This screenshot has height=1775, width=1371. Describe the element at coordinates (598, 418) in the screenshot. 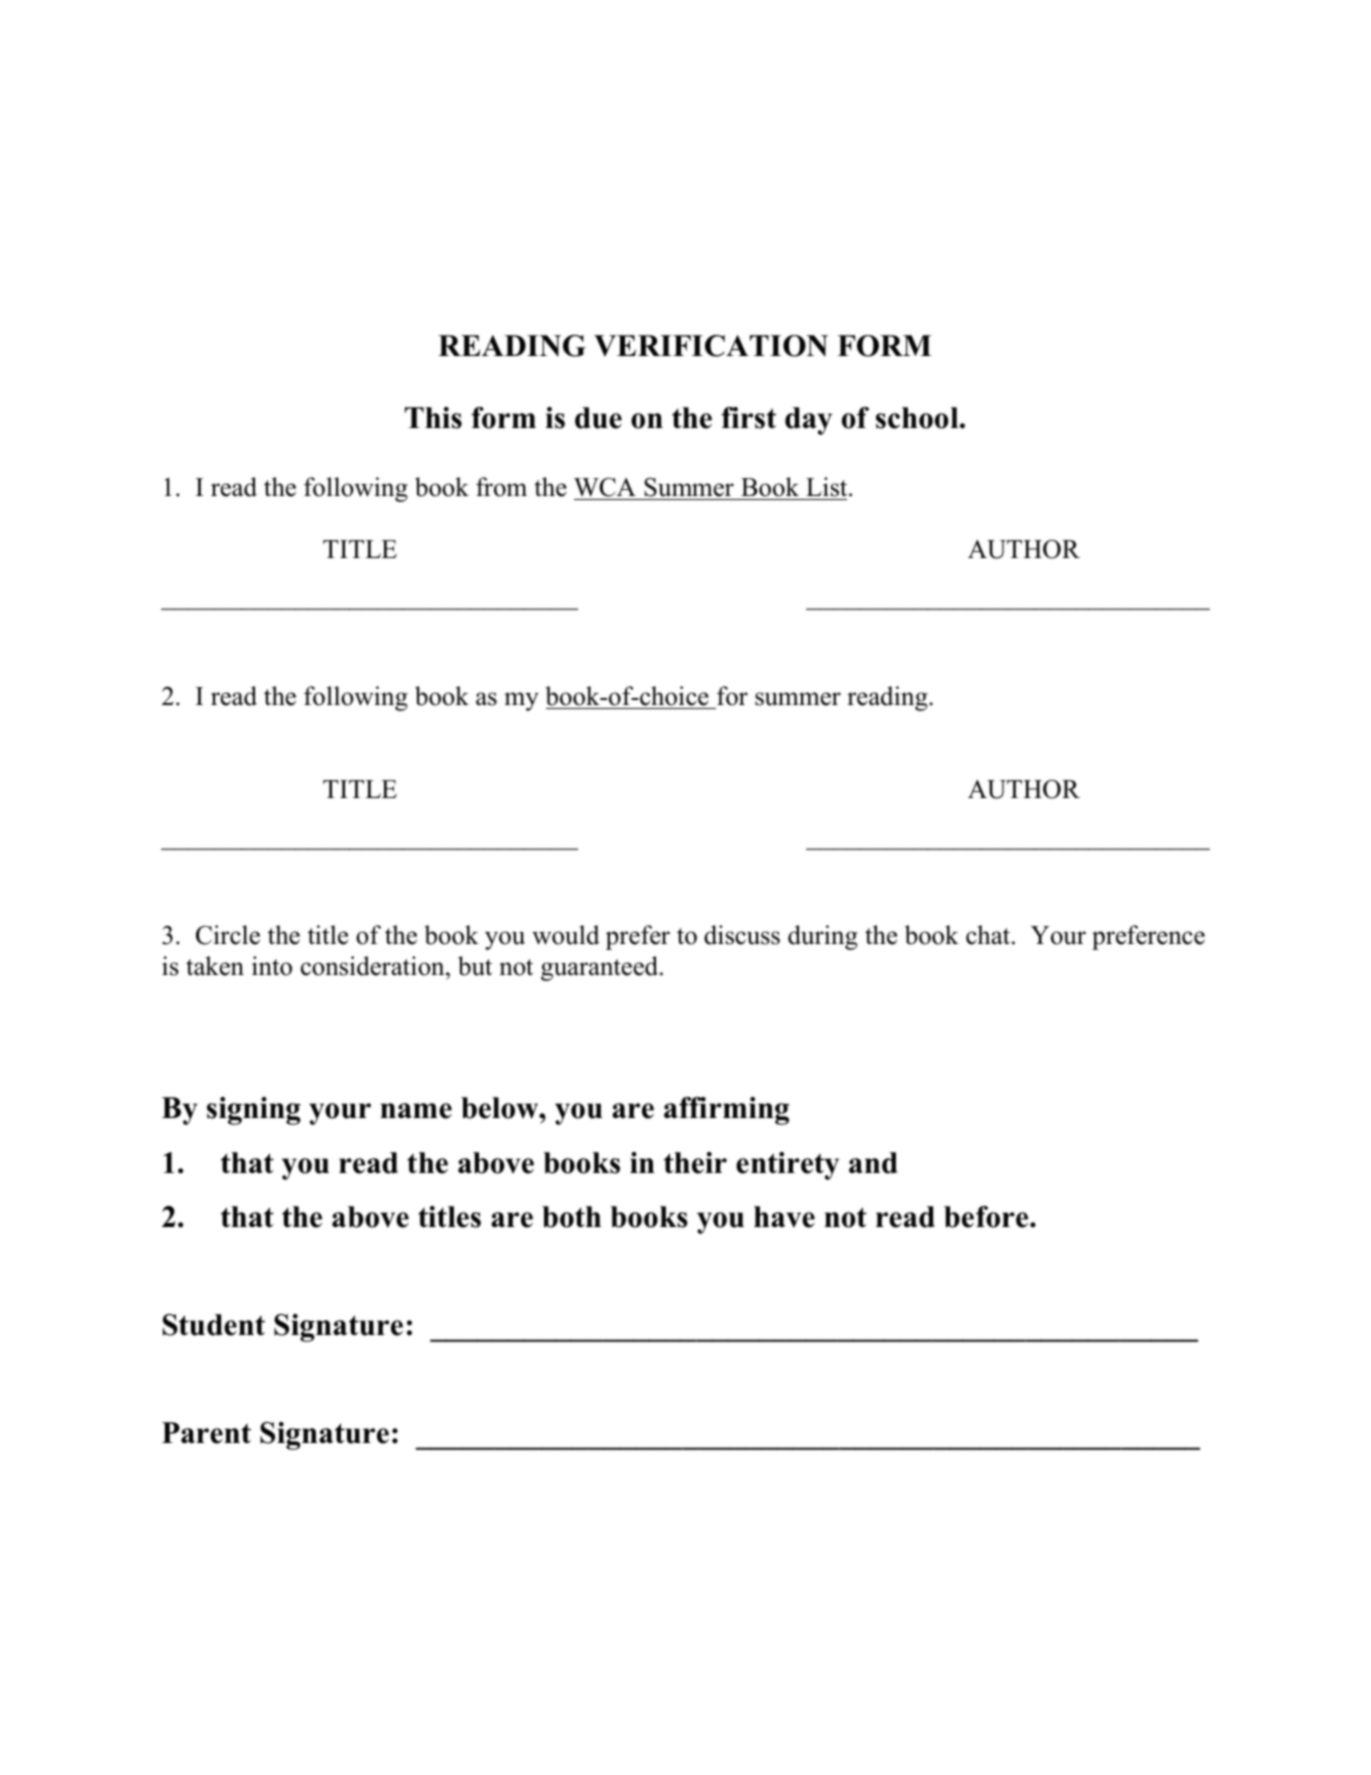

I see `due` at that location.
